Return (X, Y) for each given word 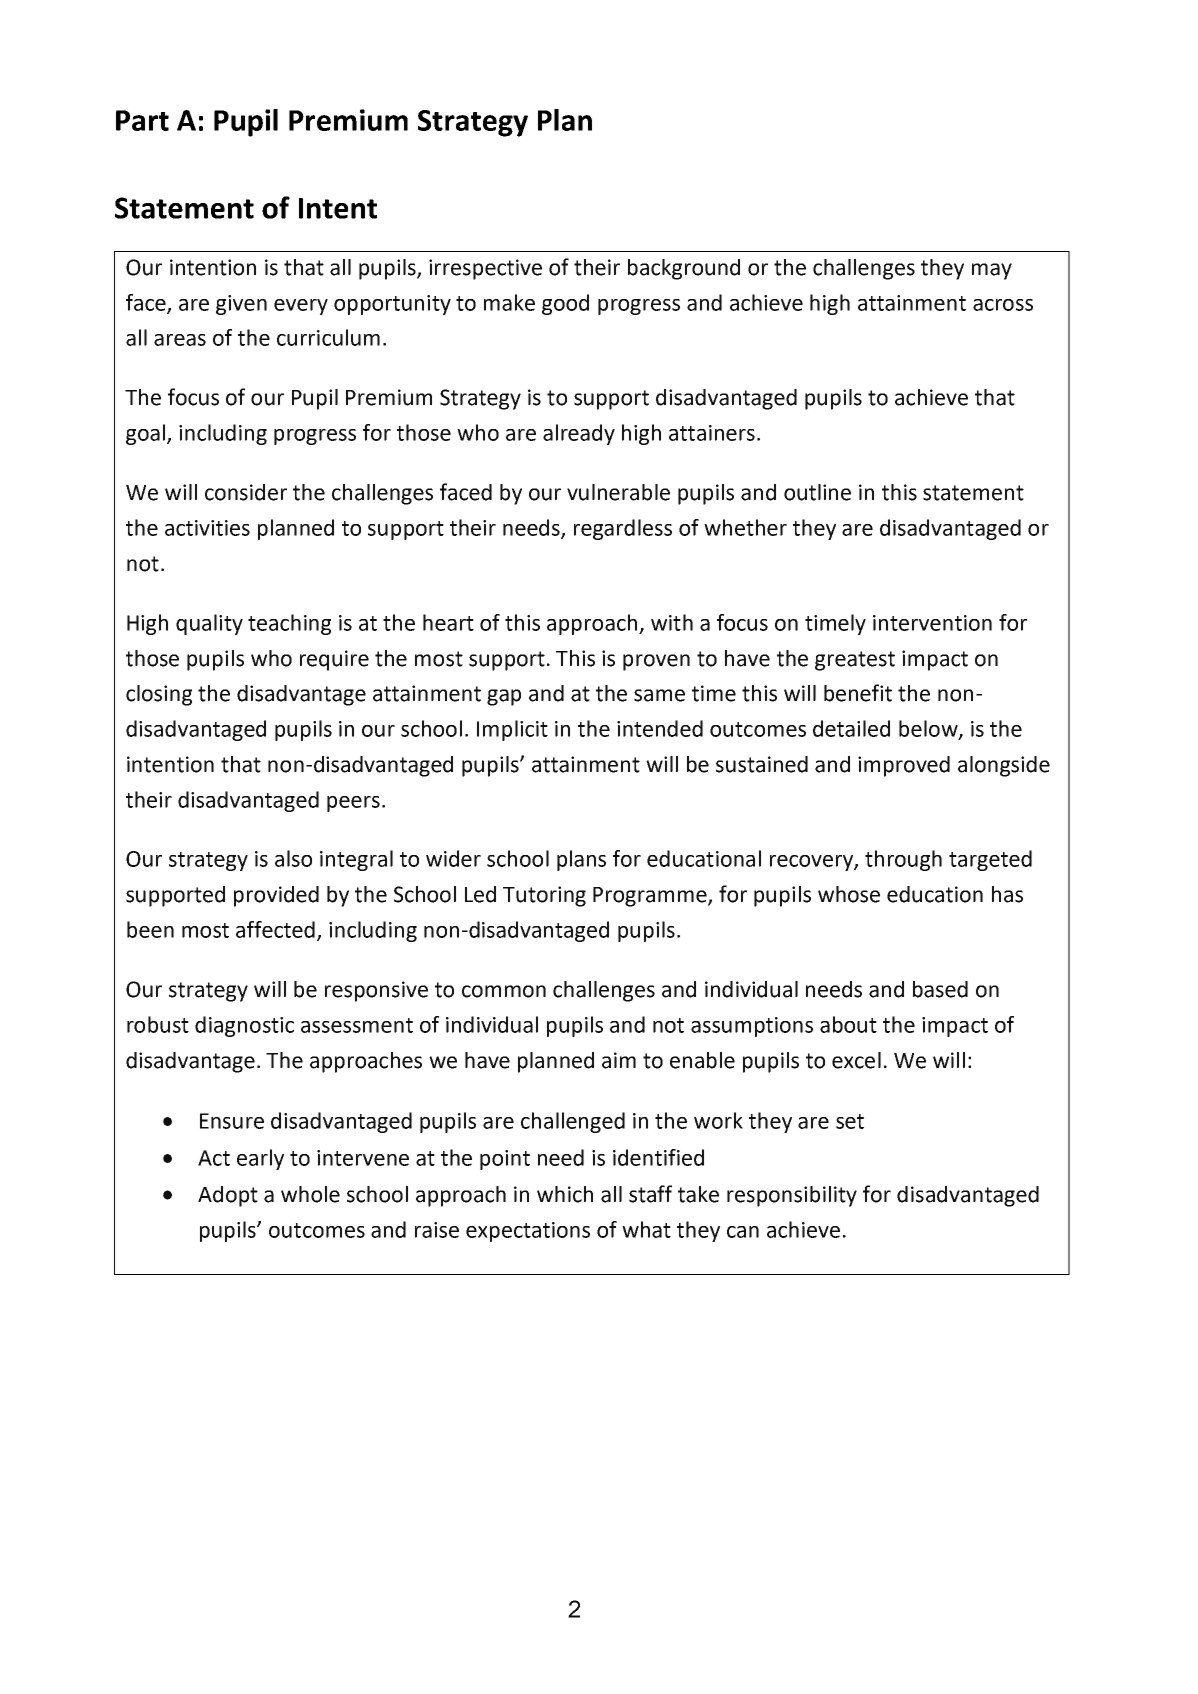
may (992, 271)
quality (209, 624)
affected (277, 930)
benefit (858, 693)
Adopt (228, 1196)
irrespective (485, 269)
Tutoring (544, 896)
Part (142, 120)
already (579, 434)
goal (145, 434)
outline (817, 492)
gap (504, 697)
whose (849, 894)
